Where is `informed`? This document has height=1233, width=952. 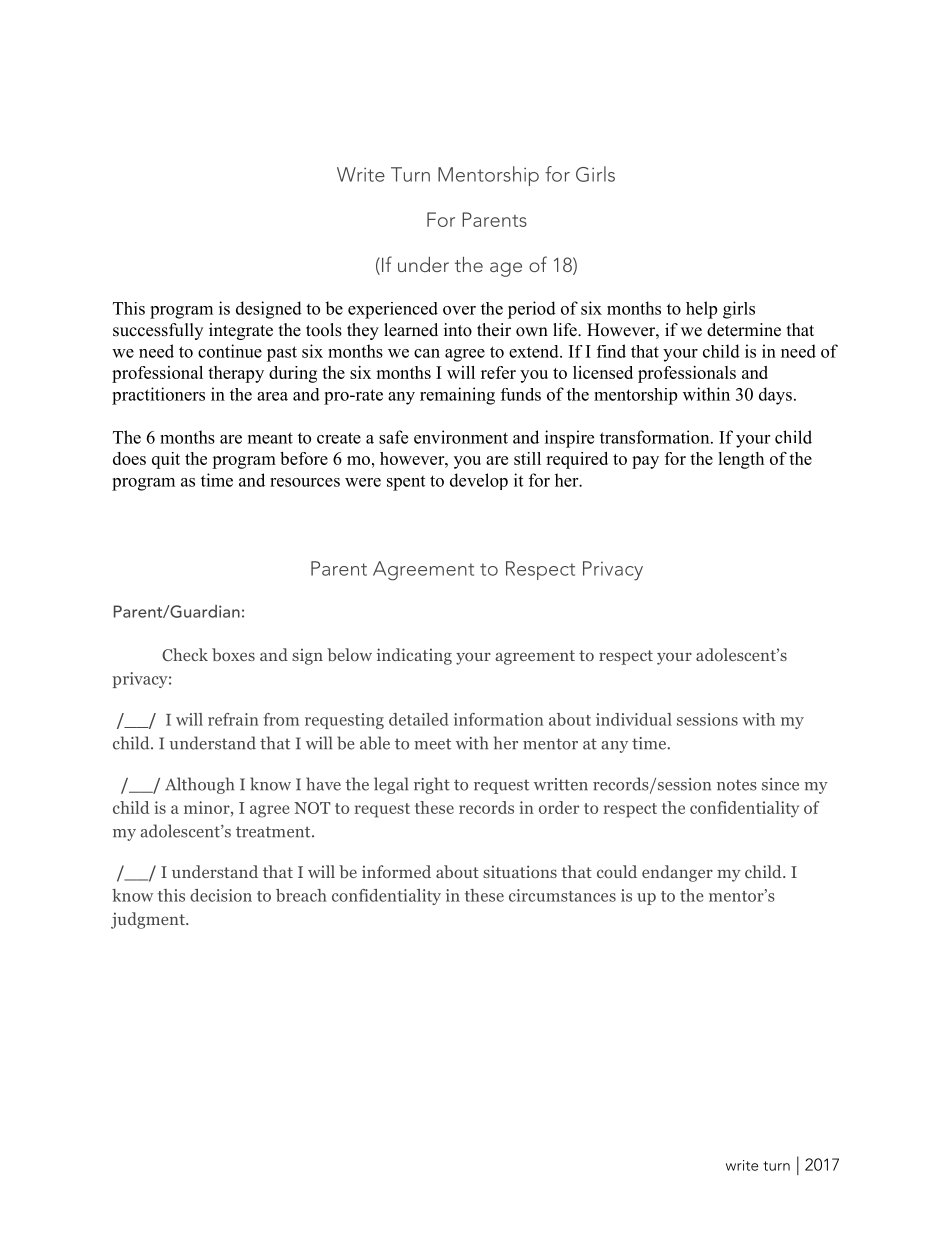 informed is located at coordinates (396, 871).
